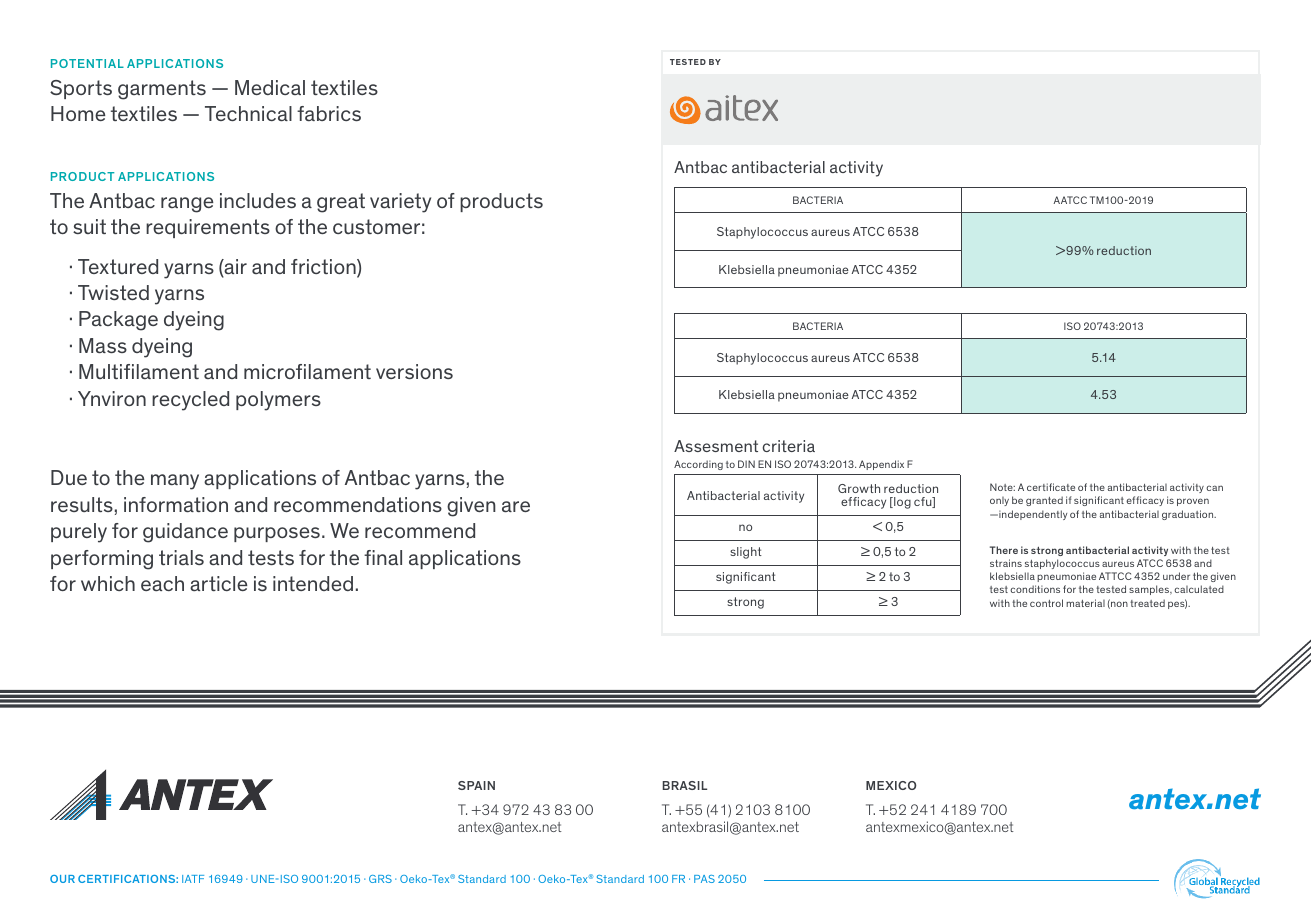 Image resolution: width=1311 pixels, height=924 pixels. I want to click on Textured, so click(118, 266).
